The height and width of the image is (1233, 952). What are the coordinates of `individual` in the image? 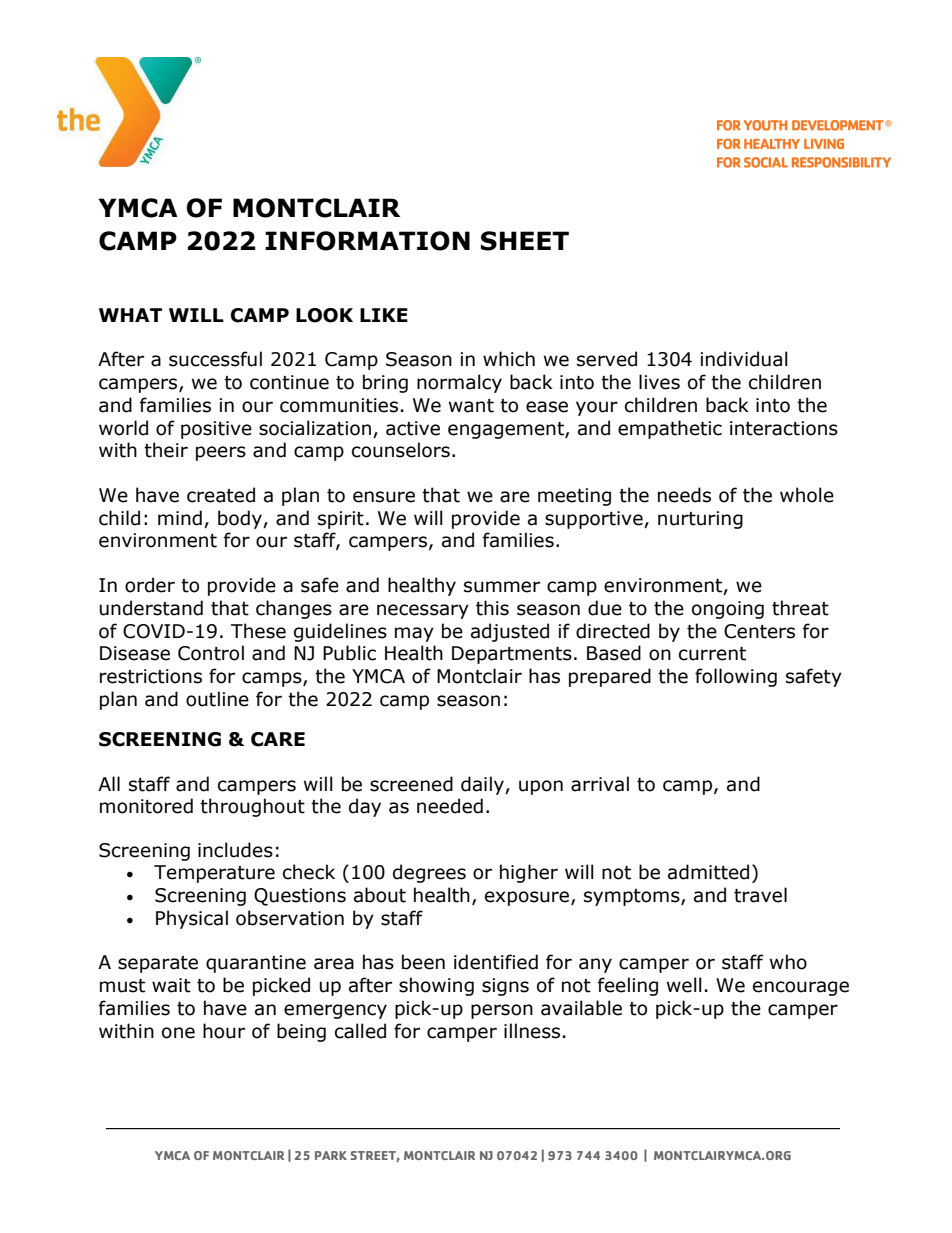 It's located at (744, 359).
